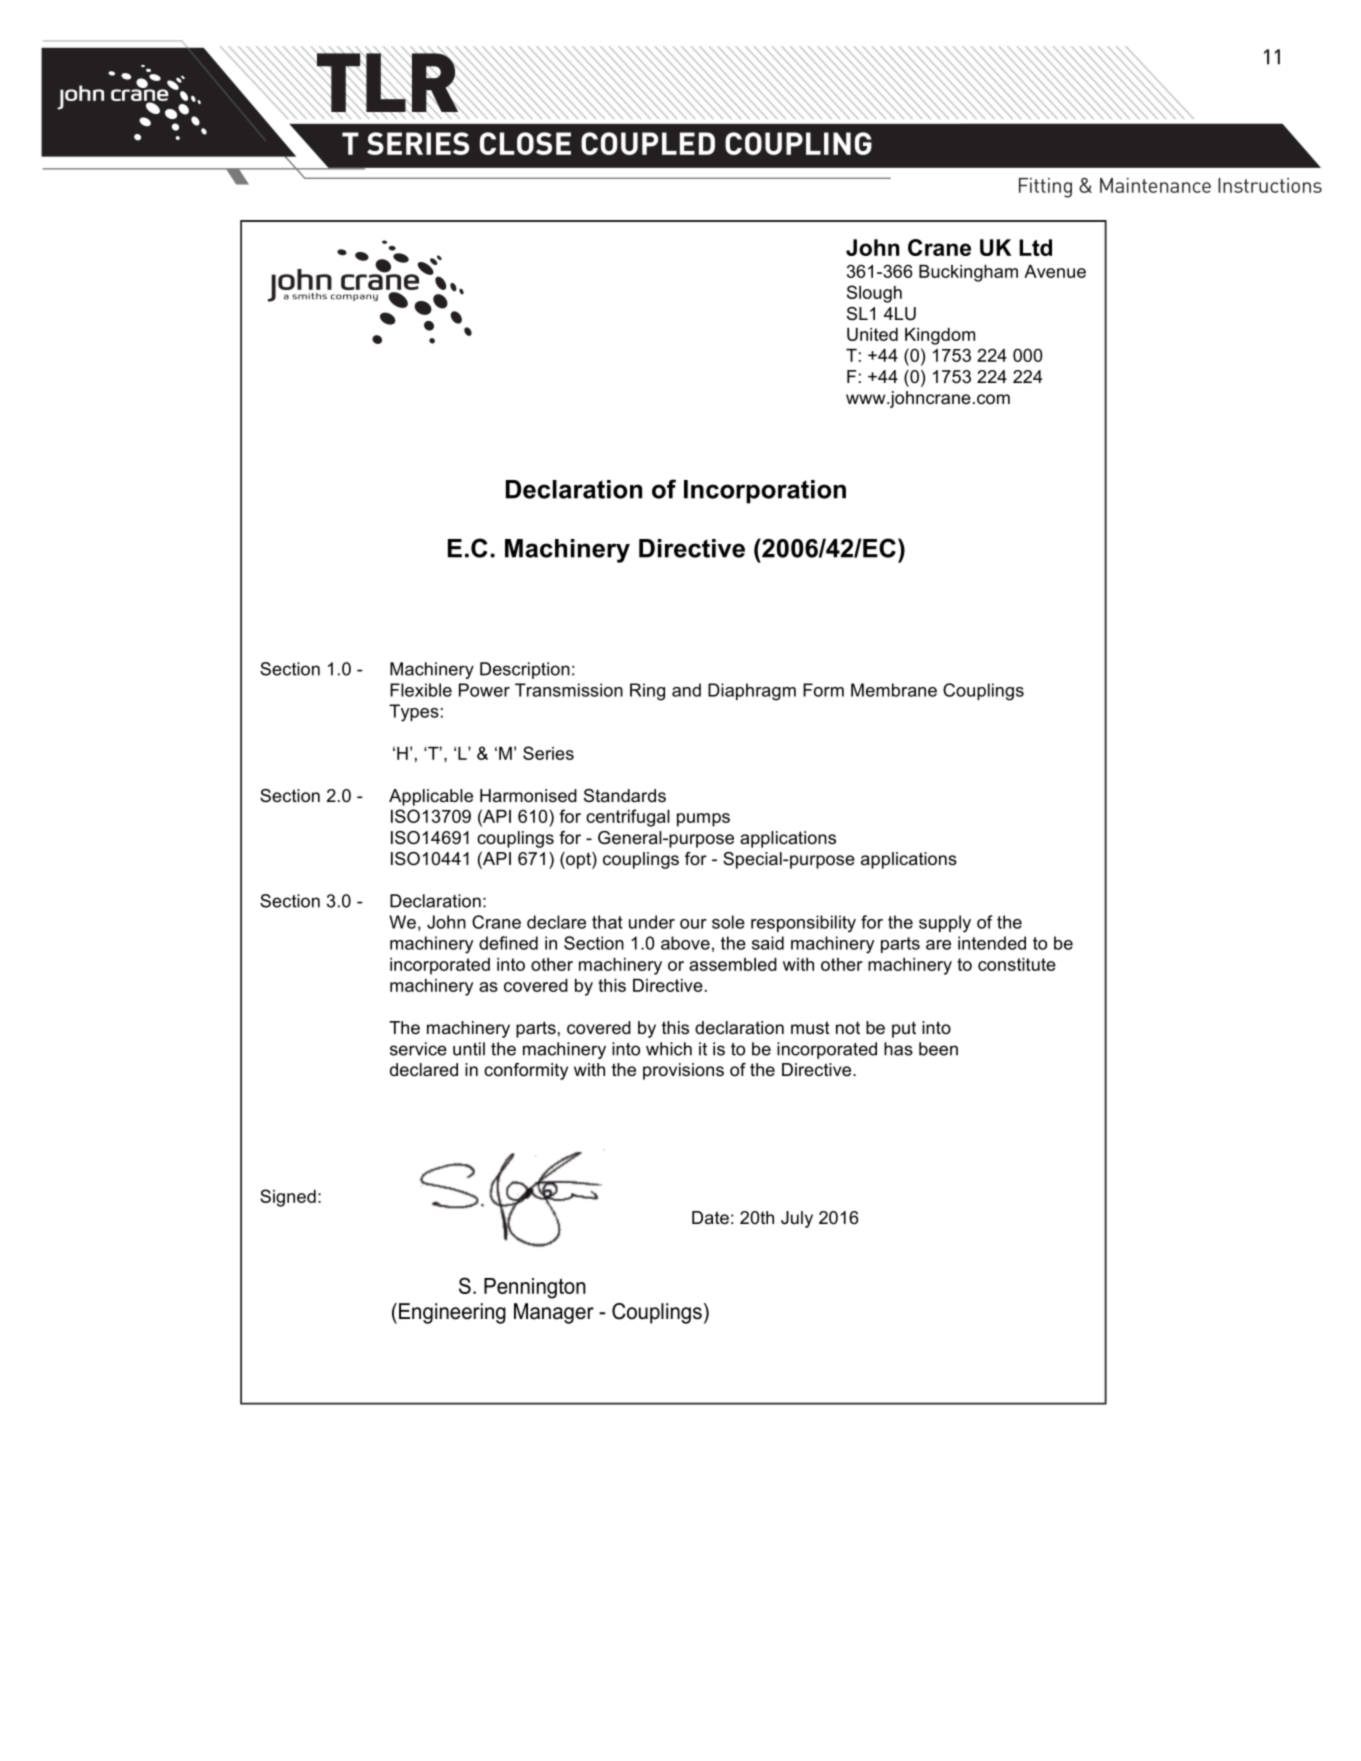 The image size is (1361, 1761). What do you see at coordinates (1155, 185) in the screenshot?
I see `Maintenance` at bounding box center [1155, 185].
